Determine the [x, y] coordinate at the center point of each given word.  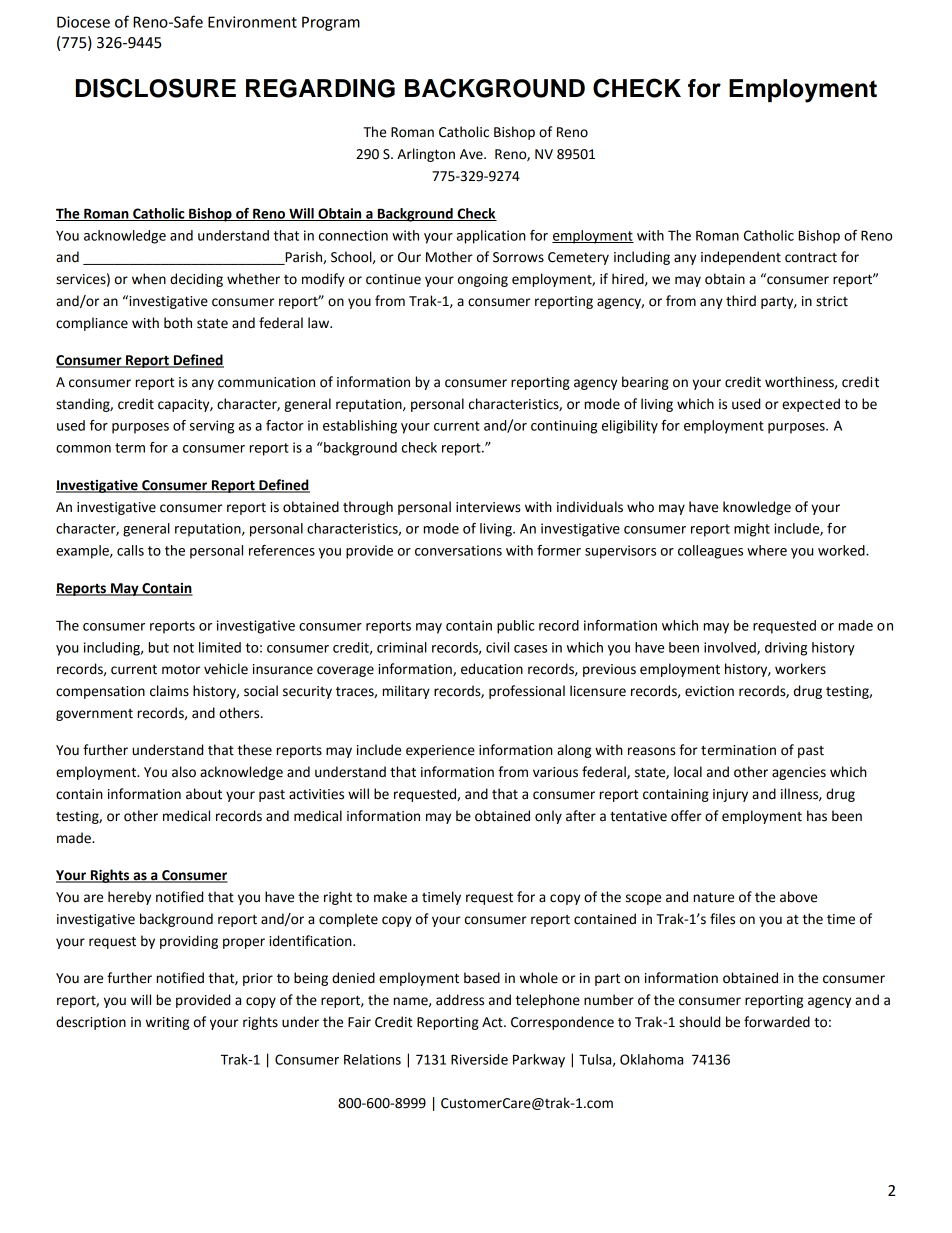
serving [211, 427]
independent [741, 258]
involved [731, 648]
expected [811, 405]
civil [497, 647]
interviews [488, 507]
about [204, 794]
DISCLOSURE [156, 88]
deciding [196, 280]
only [548, 817]
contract [811, 258]
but [158, 647]
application [491, 237]
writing [167, 1023]
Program [331, 23]
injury [730, 795]
